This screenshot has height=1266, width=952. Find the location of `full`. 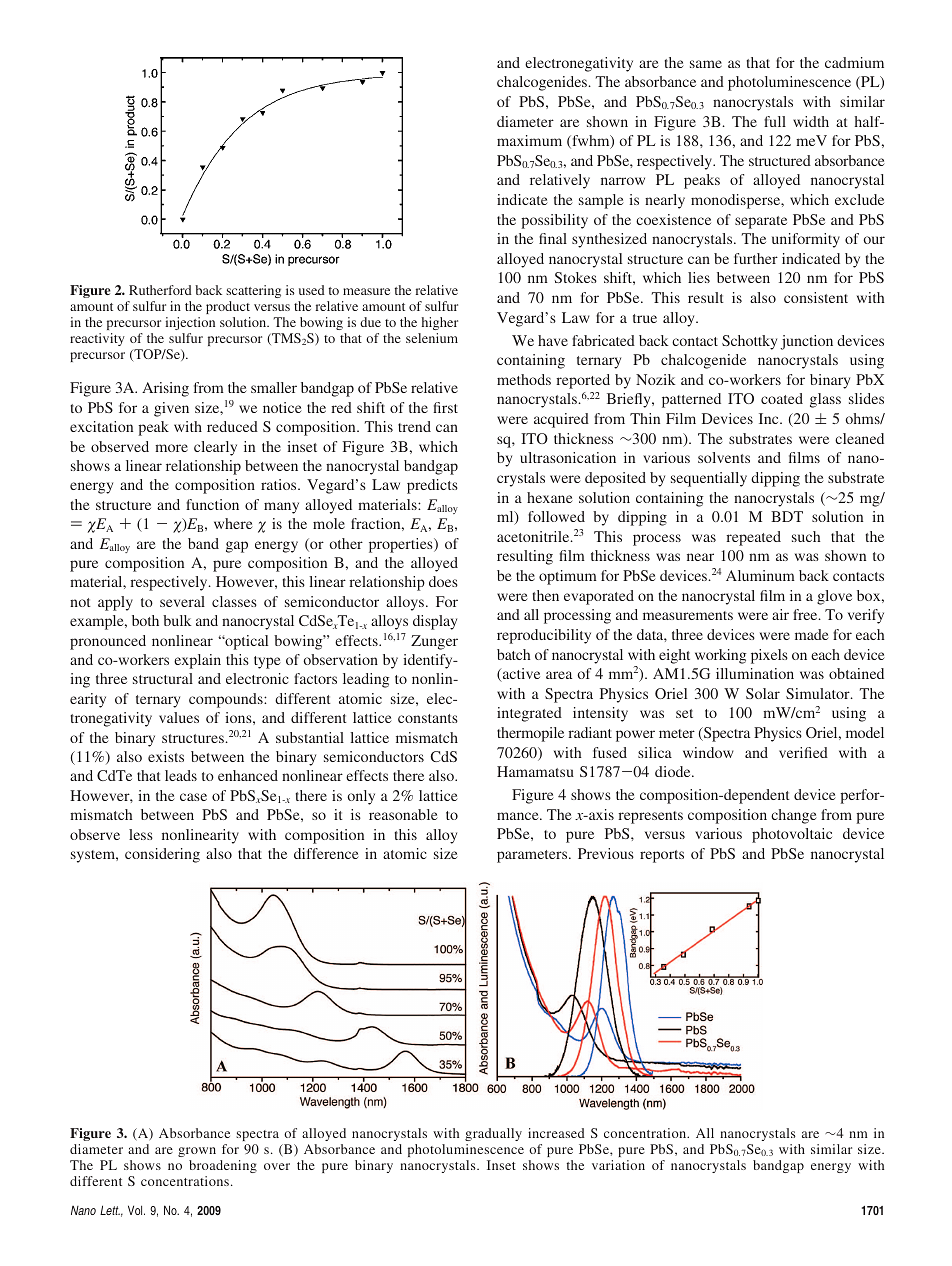

full is located at coordinates (775, 121).
